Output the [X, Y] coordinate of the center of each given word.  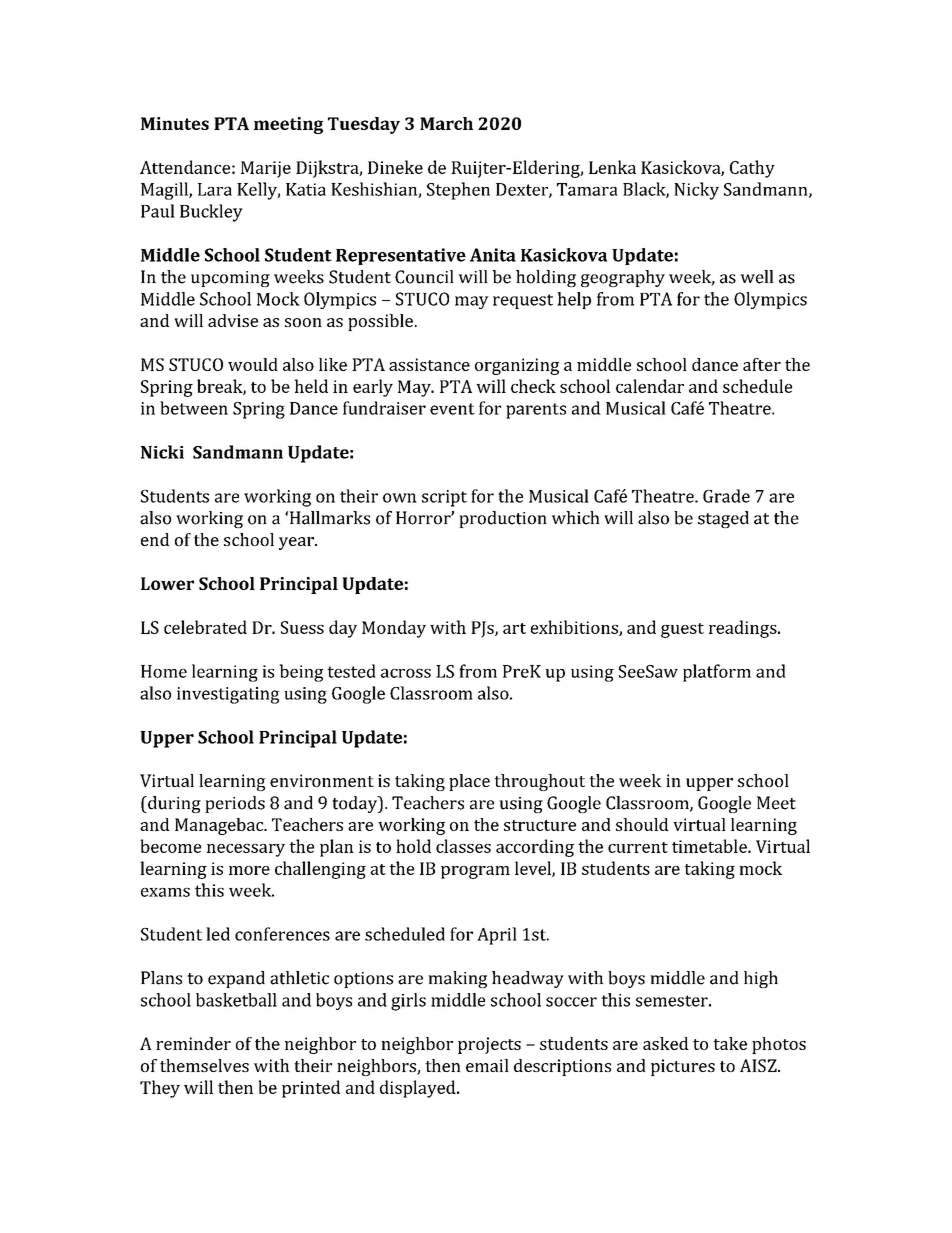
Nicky [696, 191]
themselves [204, 1065]
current [638, 847]
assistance [429, 364]
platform [717, 673]
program [475, 872]
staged [723, 519]
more [249, 870]
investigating [228, 695]
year [297, 543]
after [762, 364]
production [503, 519]
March [446, 123]
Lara [215, 189]
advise [233, 320]
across [406, 673]
